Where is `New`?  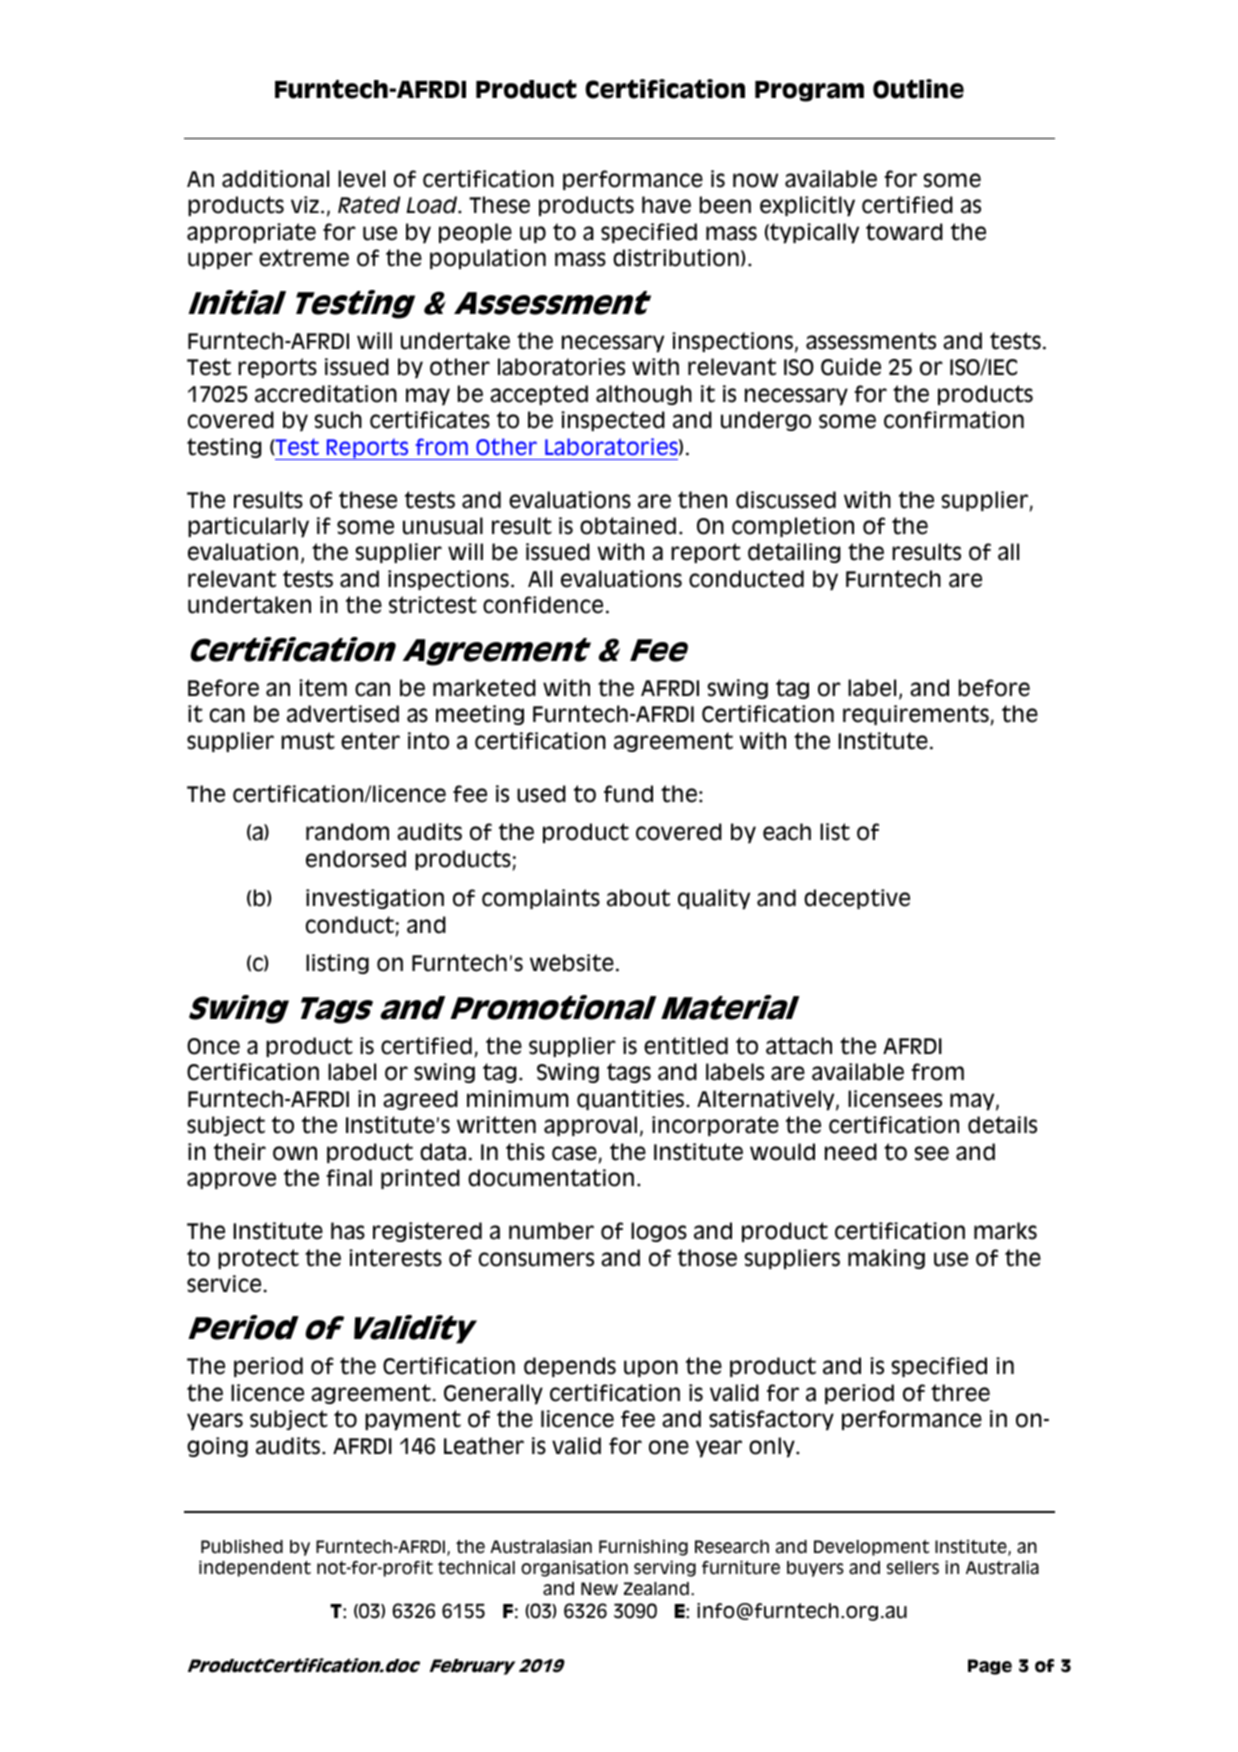 New is located at coordinates (599, 1589).
